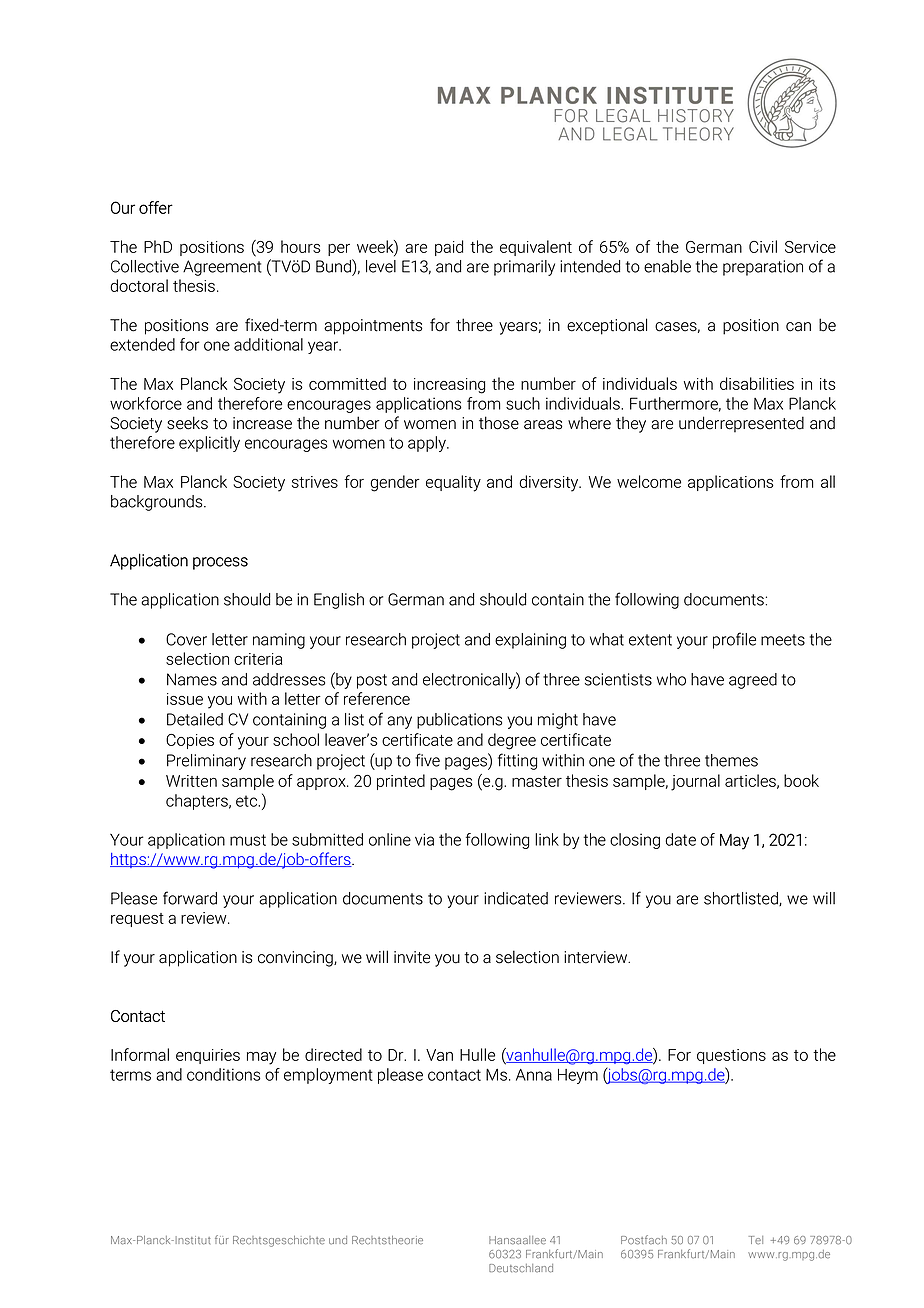  What do you see at coordinates (453, 483) in the screenshot?
I see `equality` at bounding box center [453, 483].
